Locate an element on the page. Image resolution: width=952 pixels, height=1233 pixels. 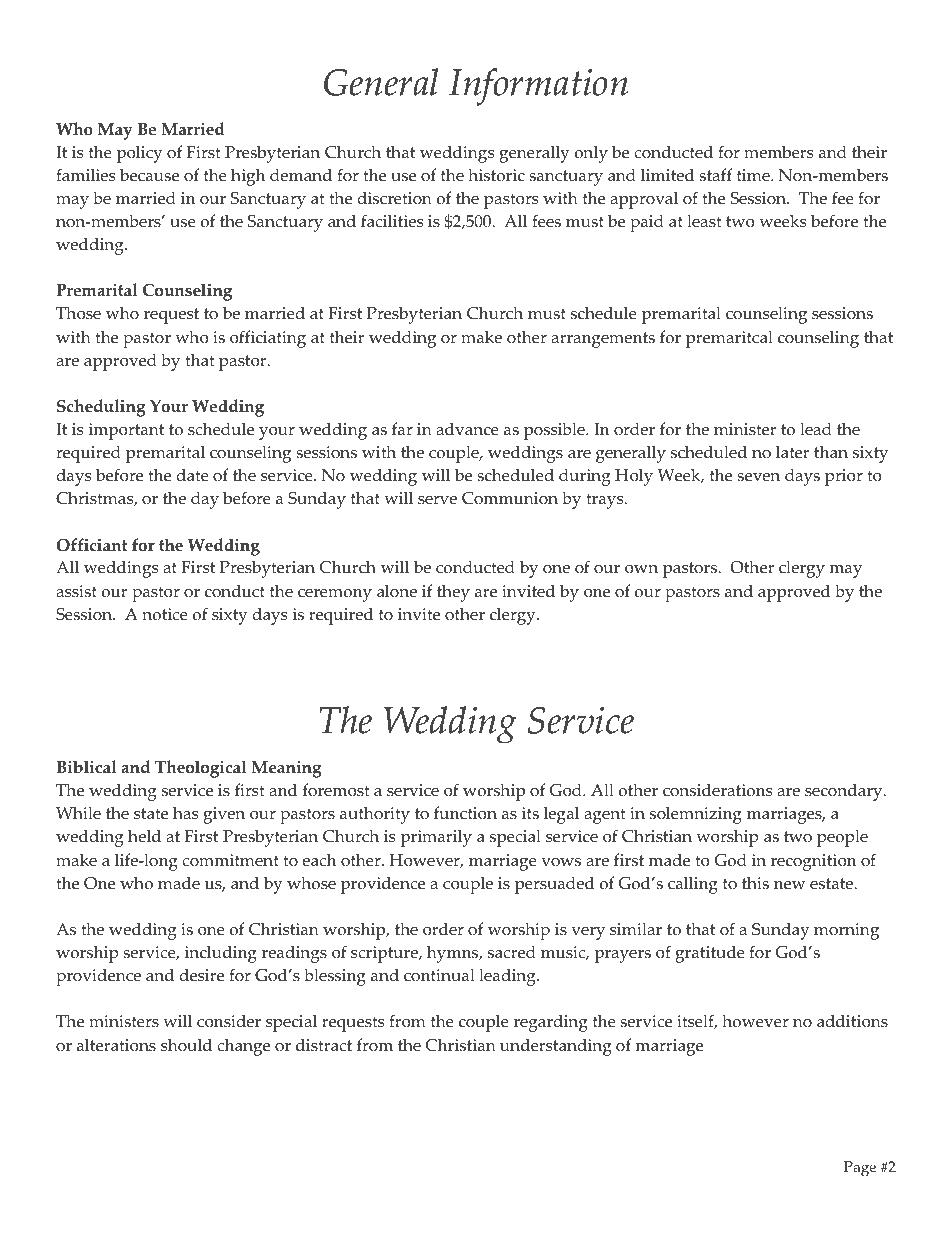
they is located at coordinates (453, 593).
